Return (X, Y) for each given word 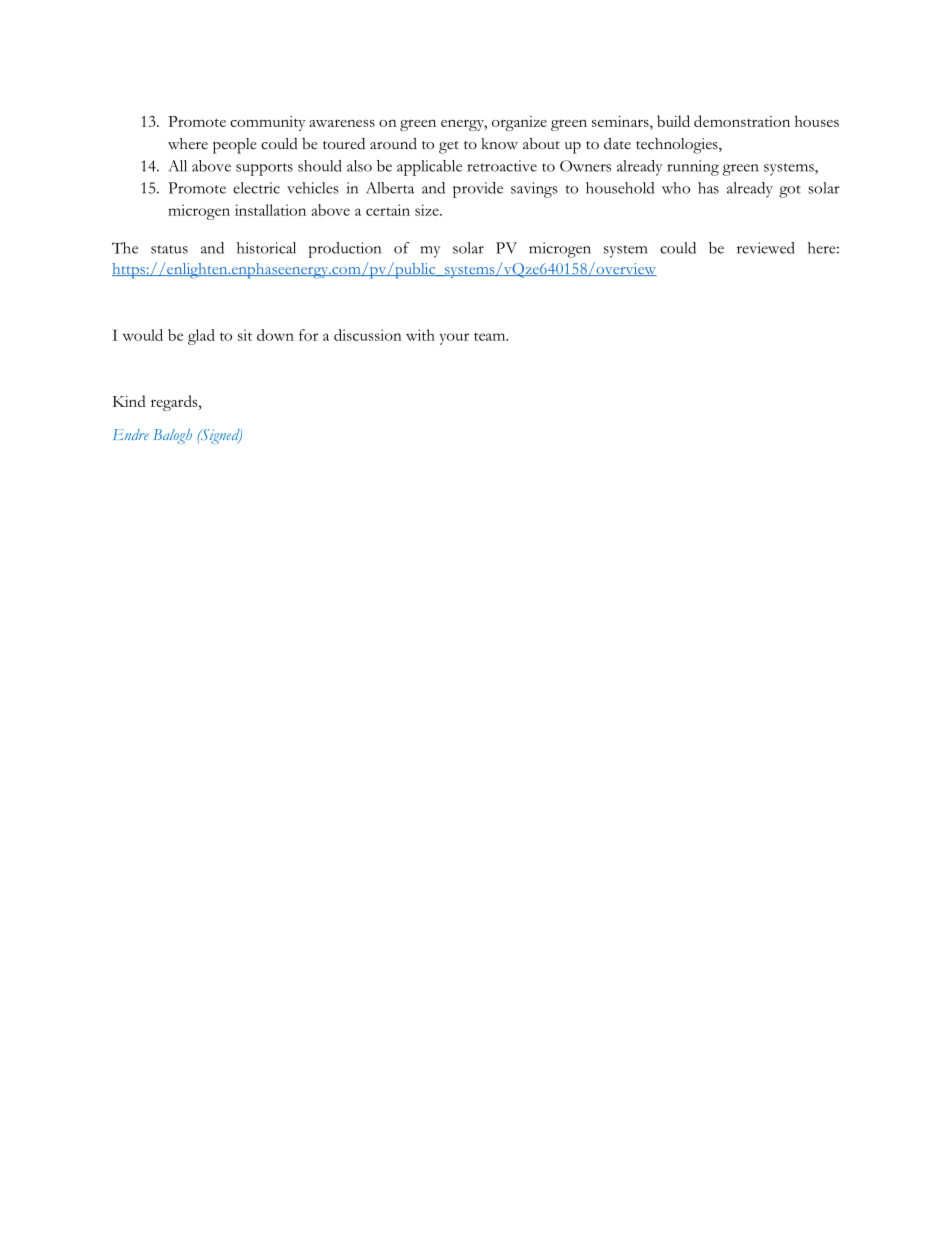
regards (175, 403)
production (344, 250)
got (790, 191)
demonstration (742, 121)
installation (270, 210)
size (428, 210)
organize (519, 123)
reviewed (766, 248)
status (169, 249)
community (268, 123)
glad (201, 337)
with (420, 335)
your (454, 339)
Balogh (173, 436)
